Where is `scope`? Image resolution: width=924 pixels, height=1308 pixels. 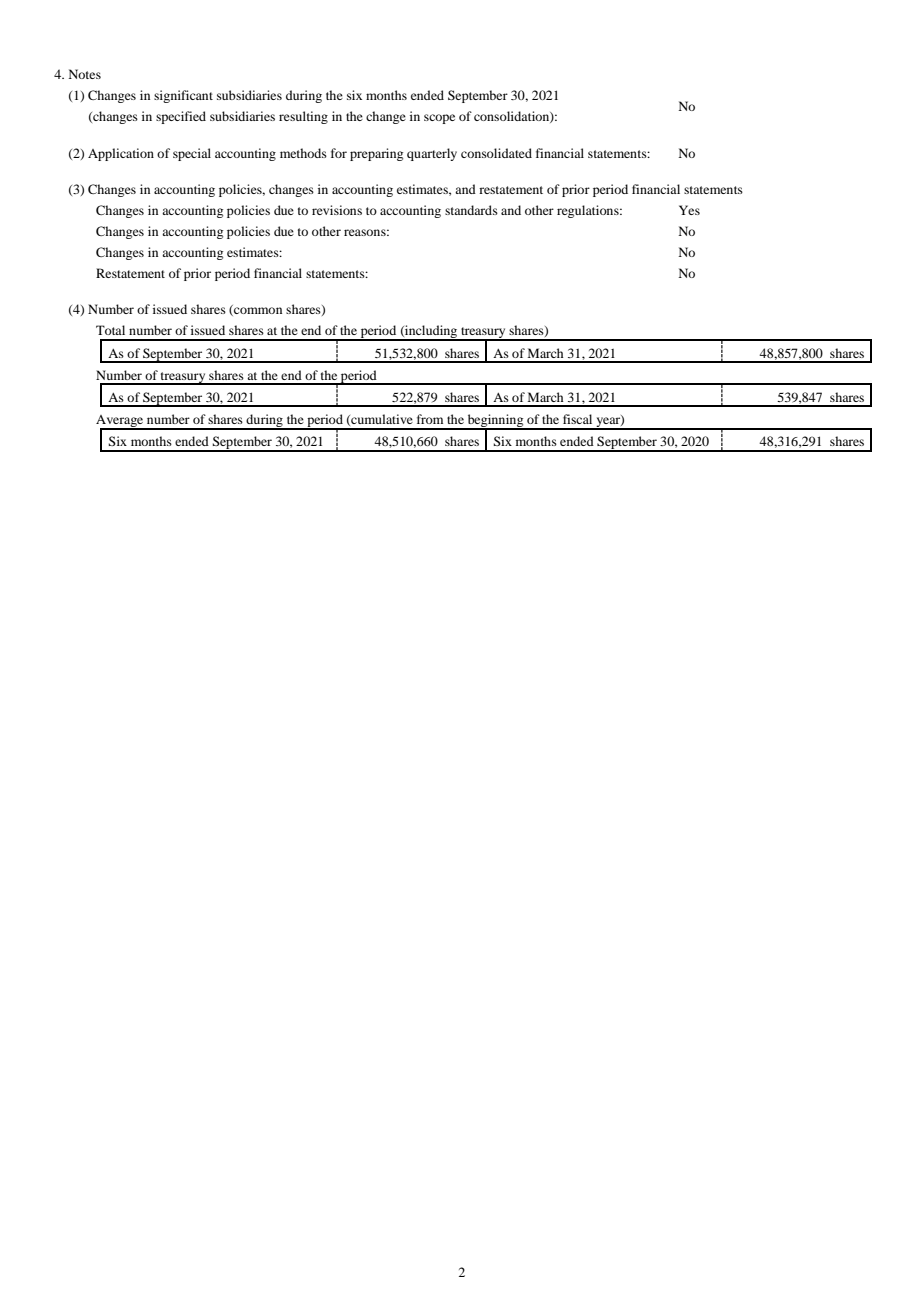
scope is located at coordinates (439, 119).
